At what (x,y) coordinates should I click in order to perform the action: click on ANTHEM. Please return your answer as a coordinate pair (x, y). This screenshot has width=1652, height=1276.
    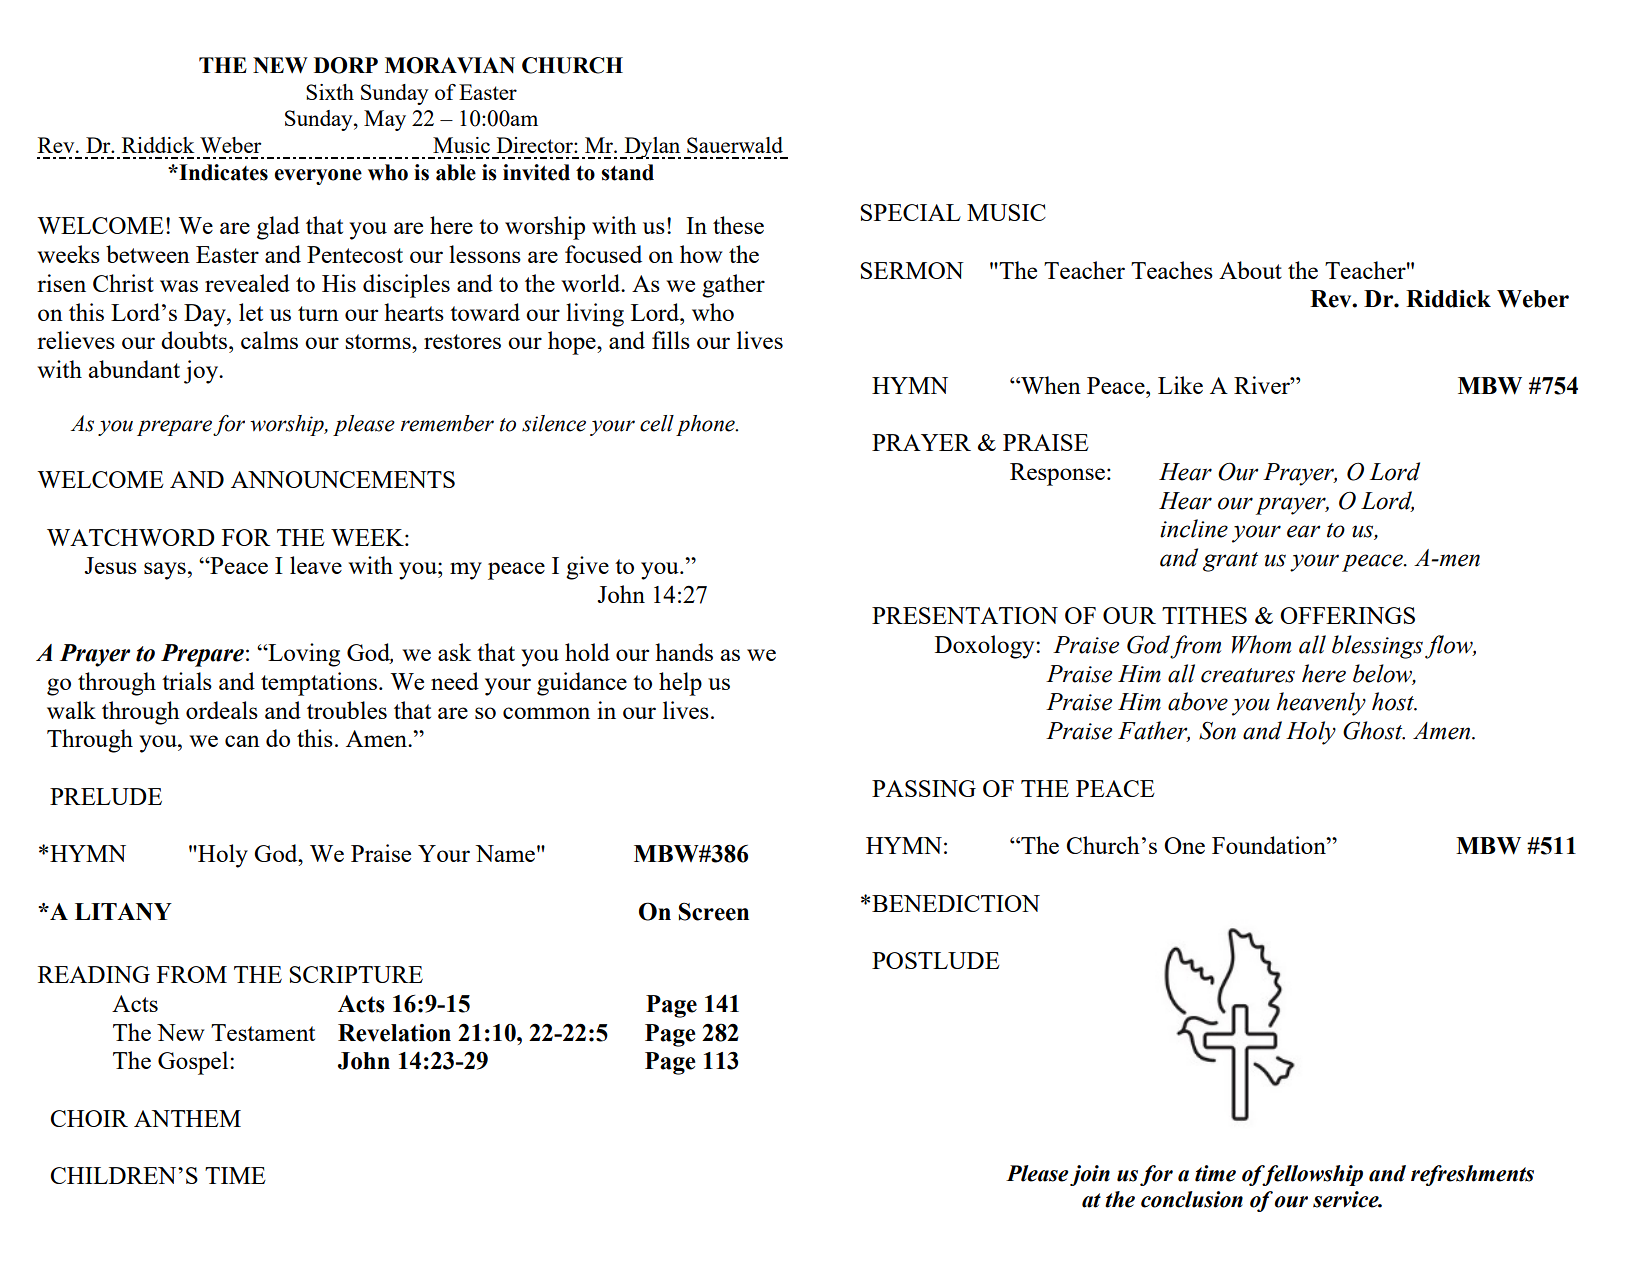
    Looking at the image, I should click on (187, 1118).
